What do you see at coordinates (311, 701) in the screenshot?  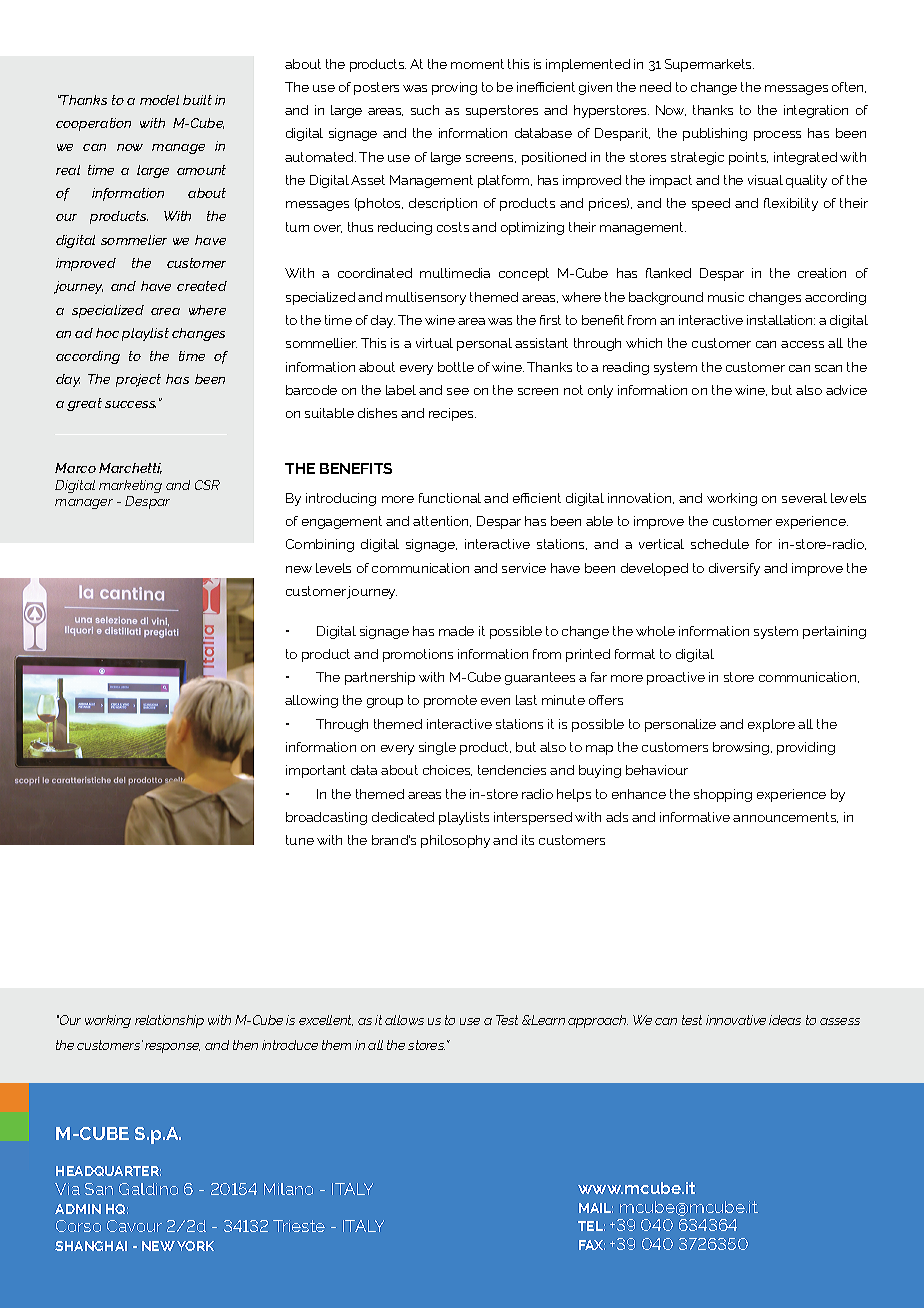 I see `allowing` at bounding box center [311, 701].
